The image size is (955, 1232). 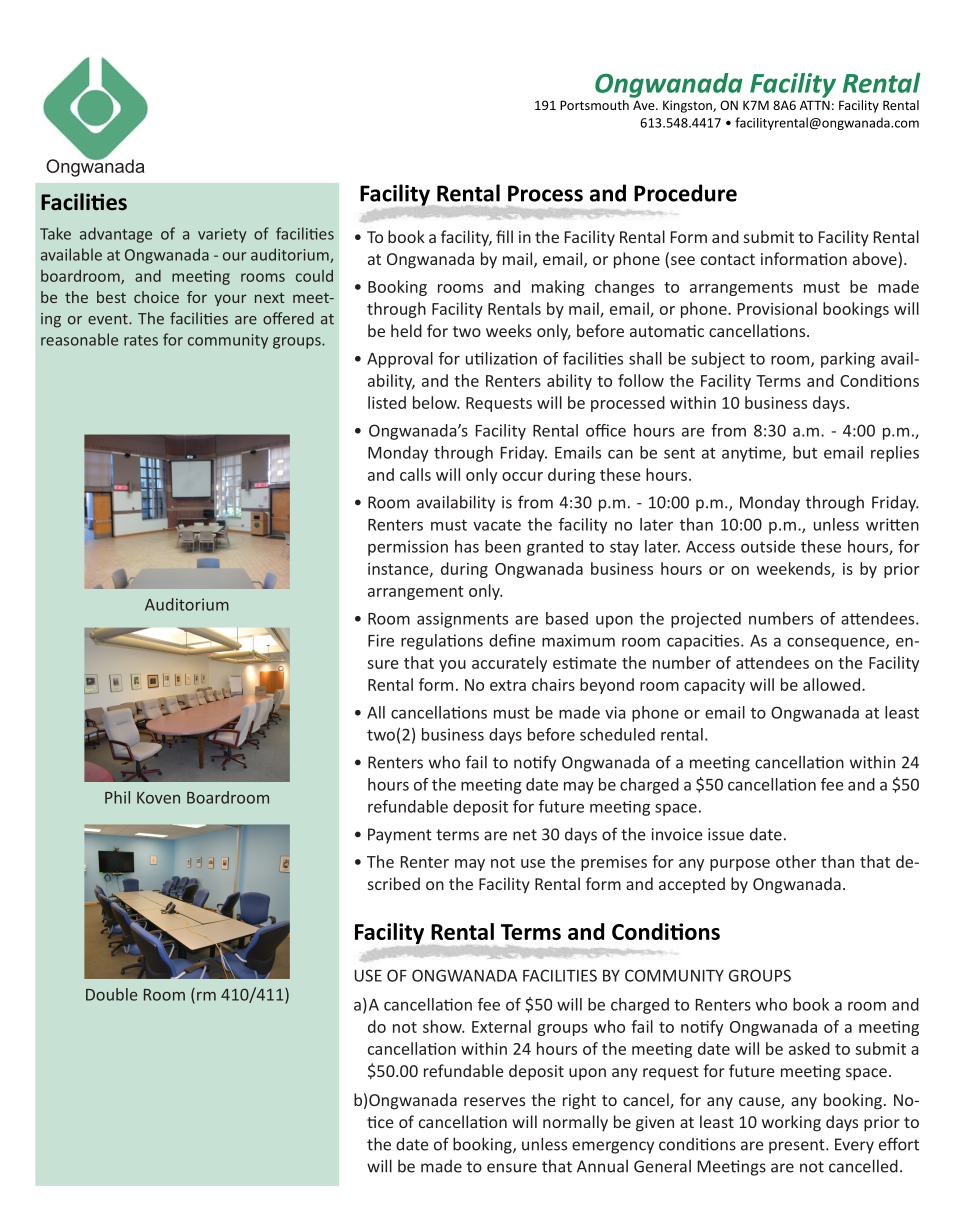 What do you see at coordinates (805, 452) in the screenshot?
I see `but` at bounding box center [805, 452].
